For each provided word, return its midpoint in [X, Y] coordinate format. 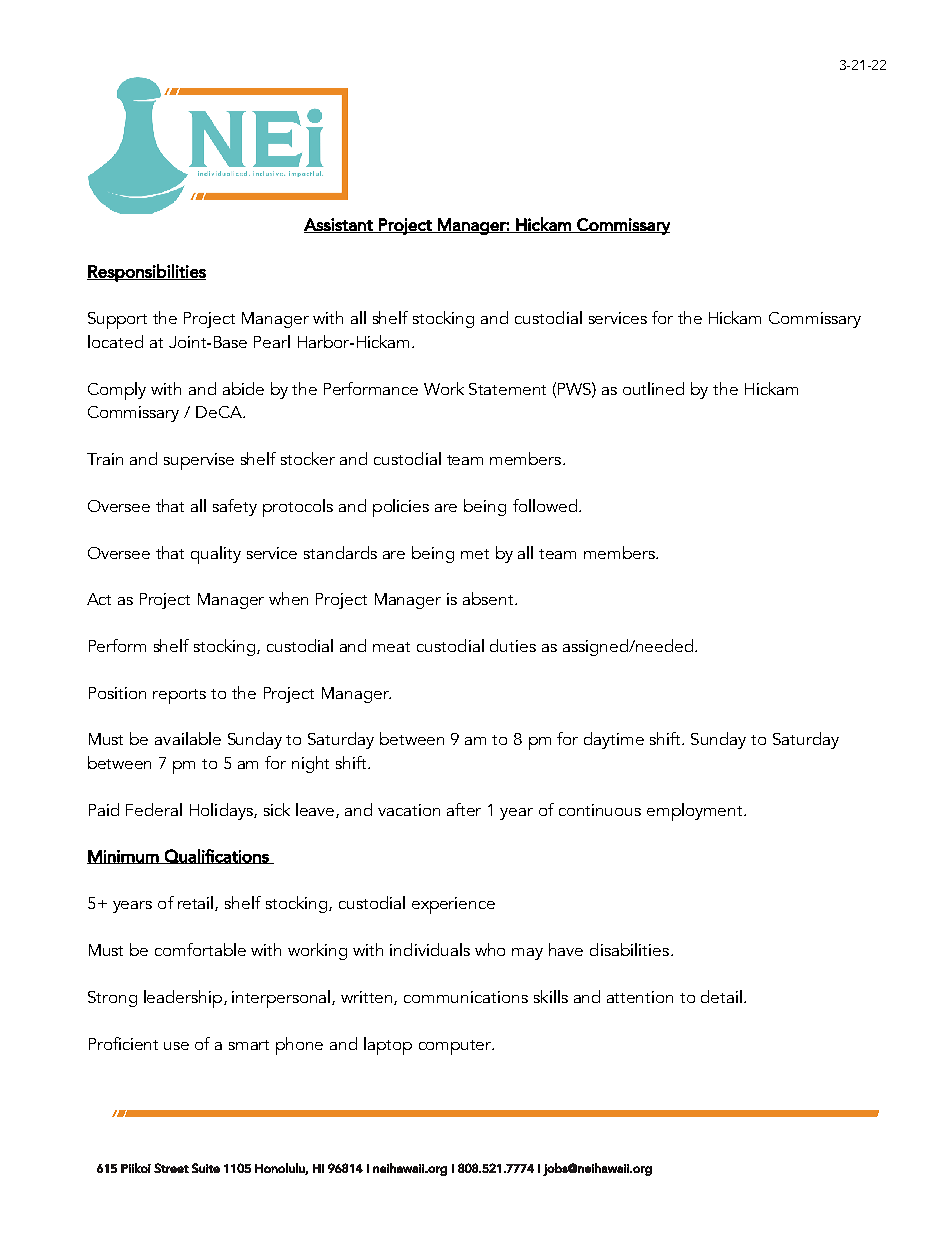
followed [546, 505]
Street [171, 1168]
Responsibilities [146, 273]
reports [179, 696]
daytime [614, 740]
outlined [653, 388]
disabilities [629, 949]
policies [401, 508]
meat [391, 647]
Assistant [339, 225]
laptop [388, 1046]
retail [197, 903]
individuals [430, 949]
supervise [199, 461]
